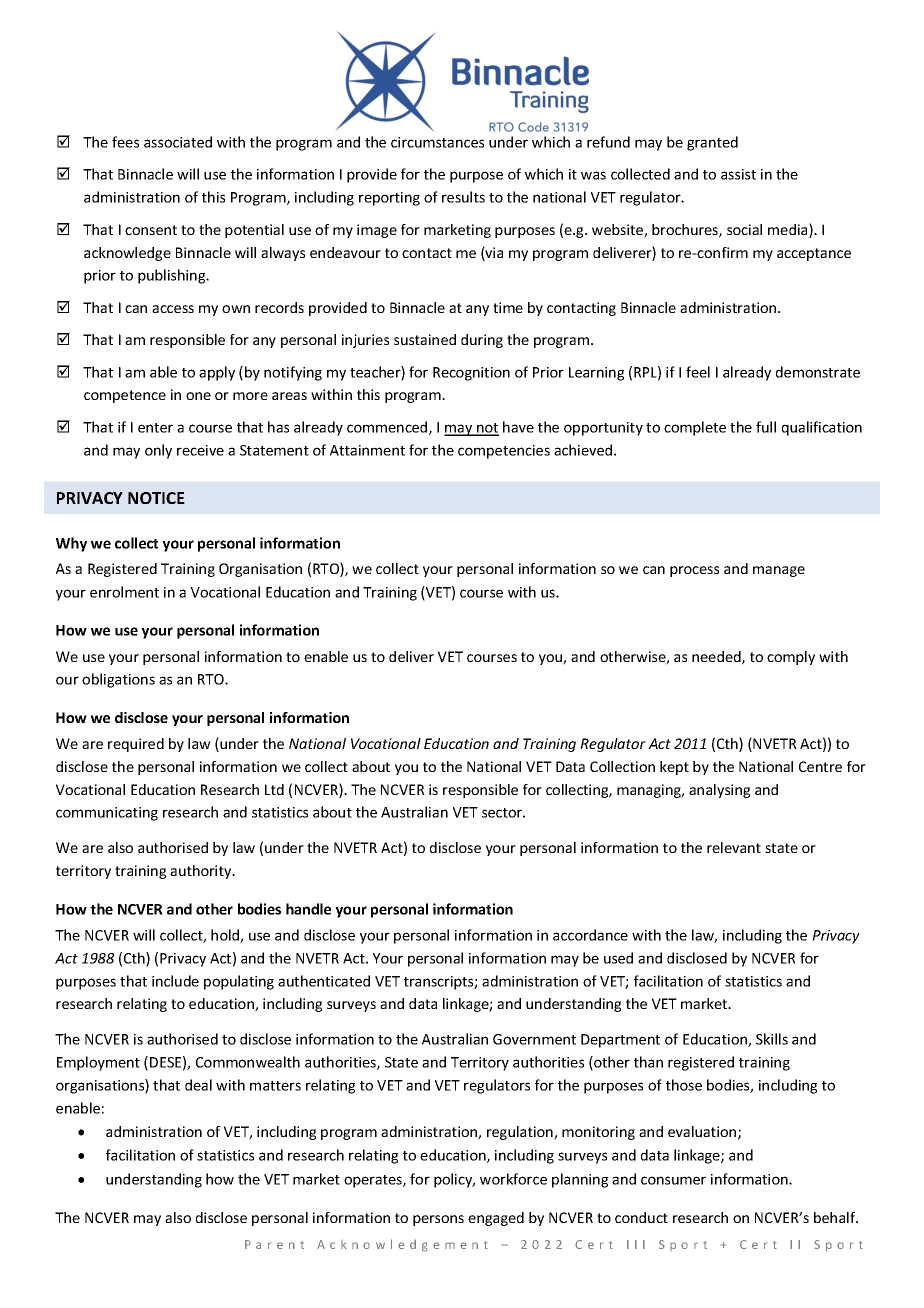  Describe the element at coordinates (504, 452) in the page. I see `competencies` at that location.
